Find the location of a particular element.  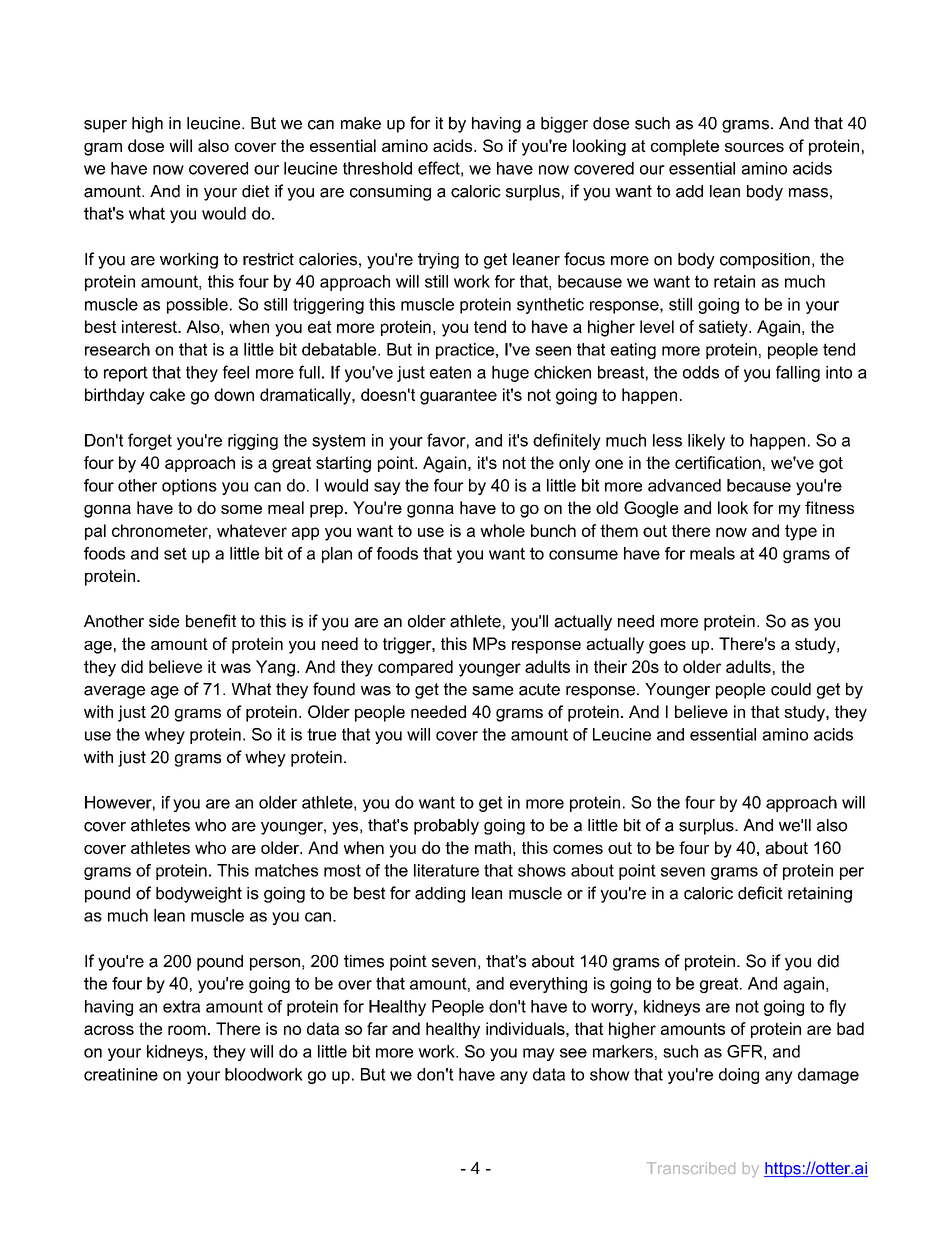

may is located at coordinates (539, 1054).
